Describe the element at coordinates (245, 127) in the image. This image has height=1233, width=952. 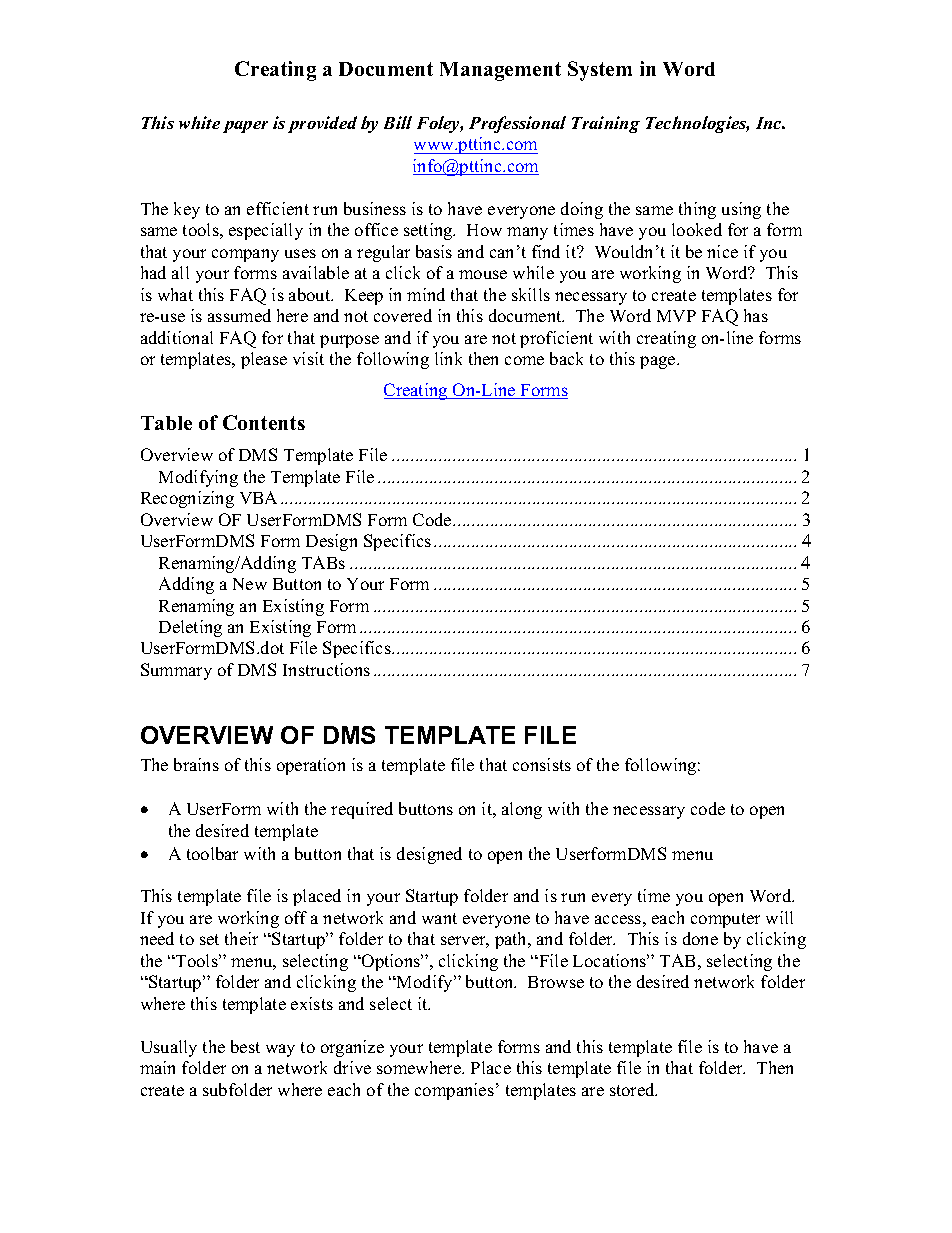
I see `paper` at that location.
